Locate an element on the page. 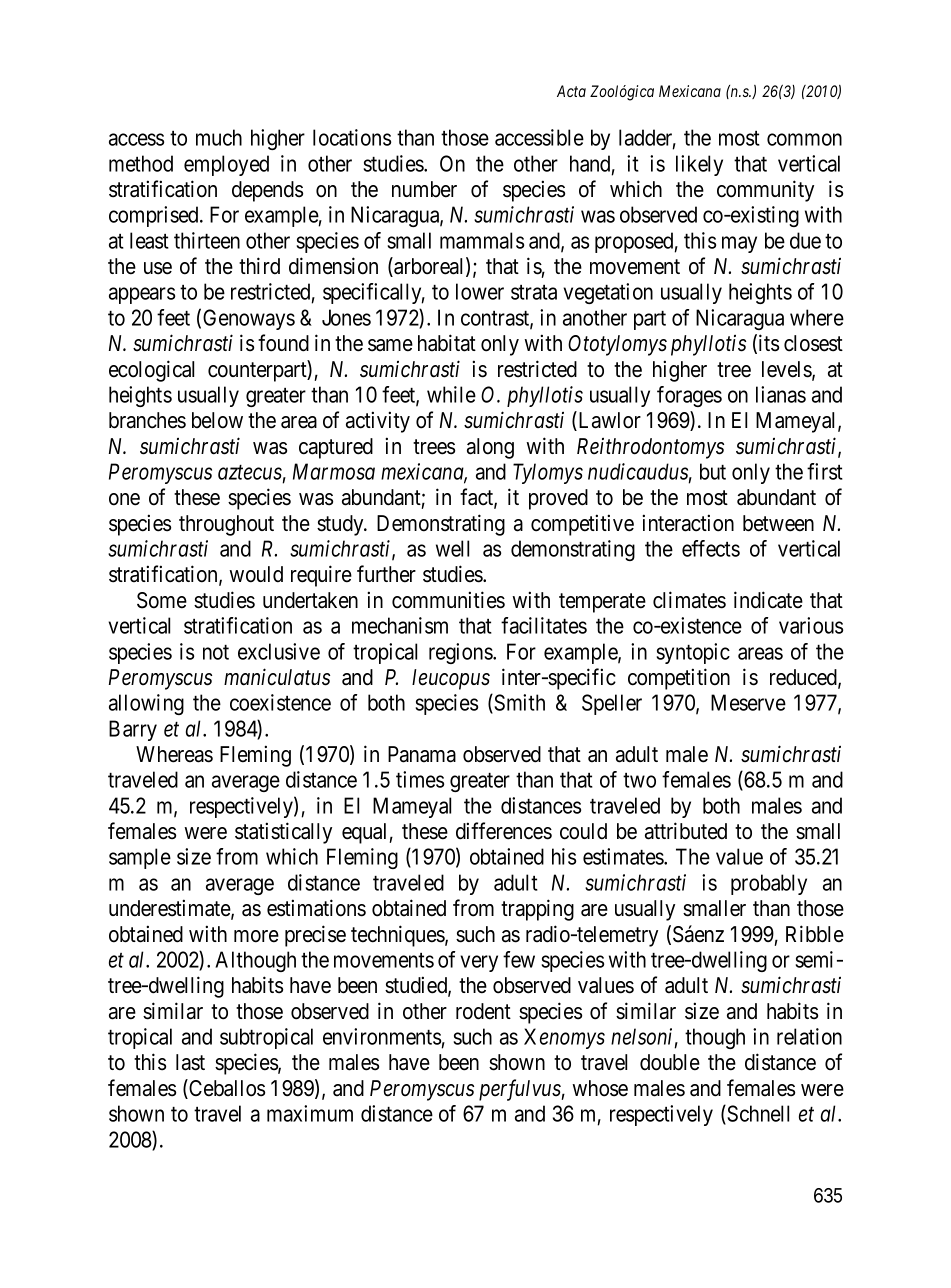 The height and width of the document is (1288, 951). Acta is located at coordinates (571, 91).
